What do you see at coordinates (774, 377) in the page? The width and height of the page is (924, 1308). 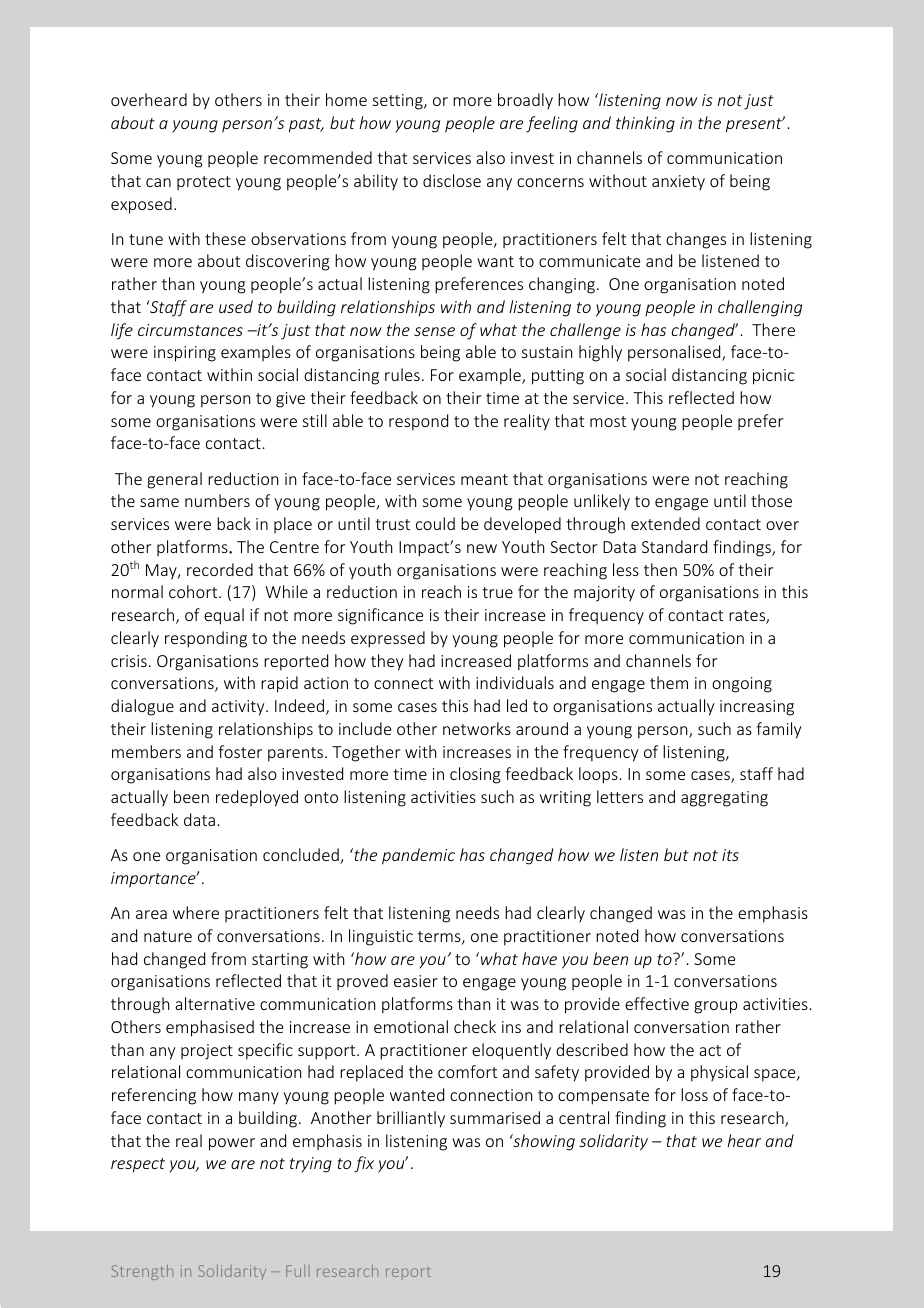 I see `picnic` at bounding box center [774, 377].
